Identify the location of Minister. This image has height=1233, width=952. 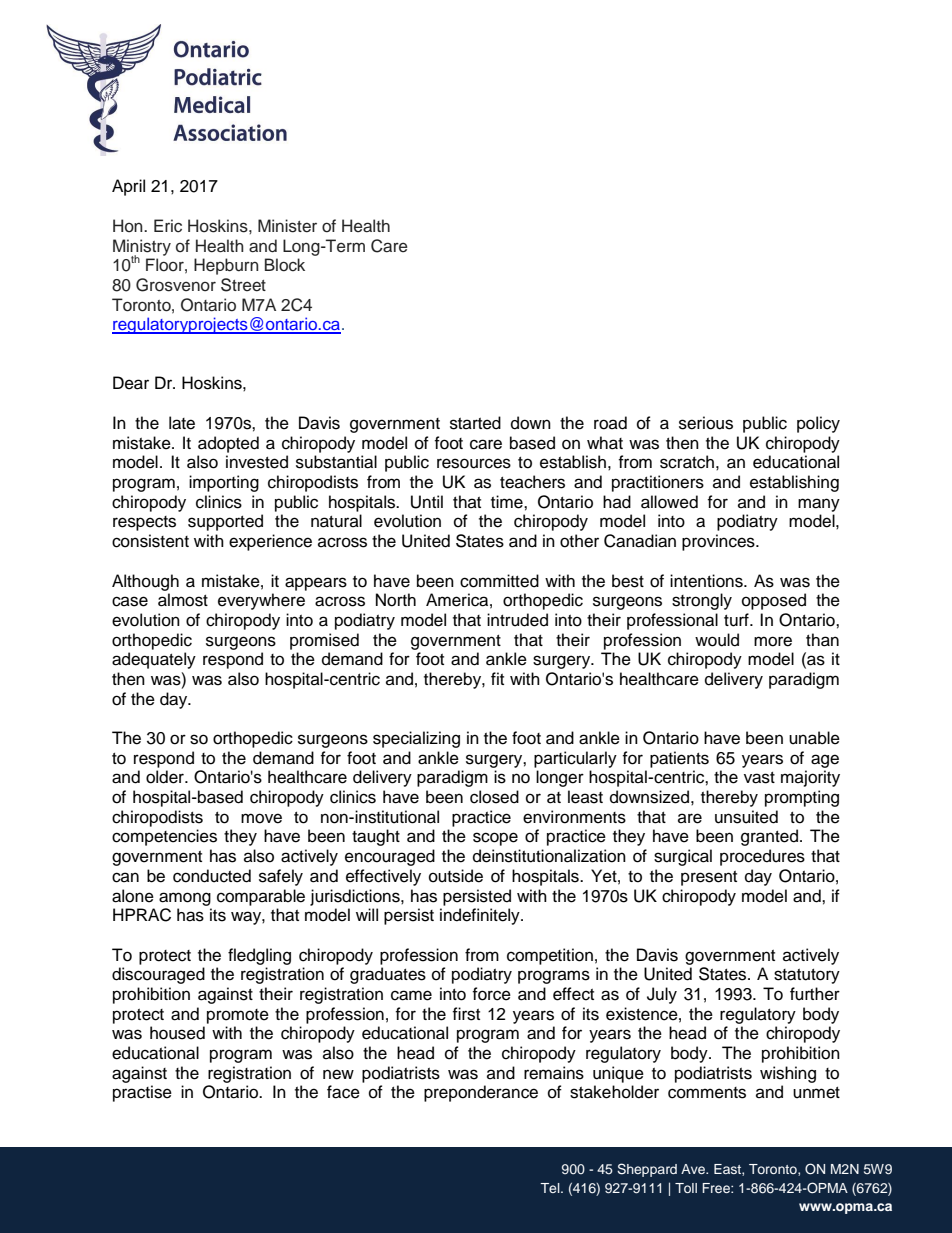
(287, 226).
